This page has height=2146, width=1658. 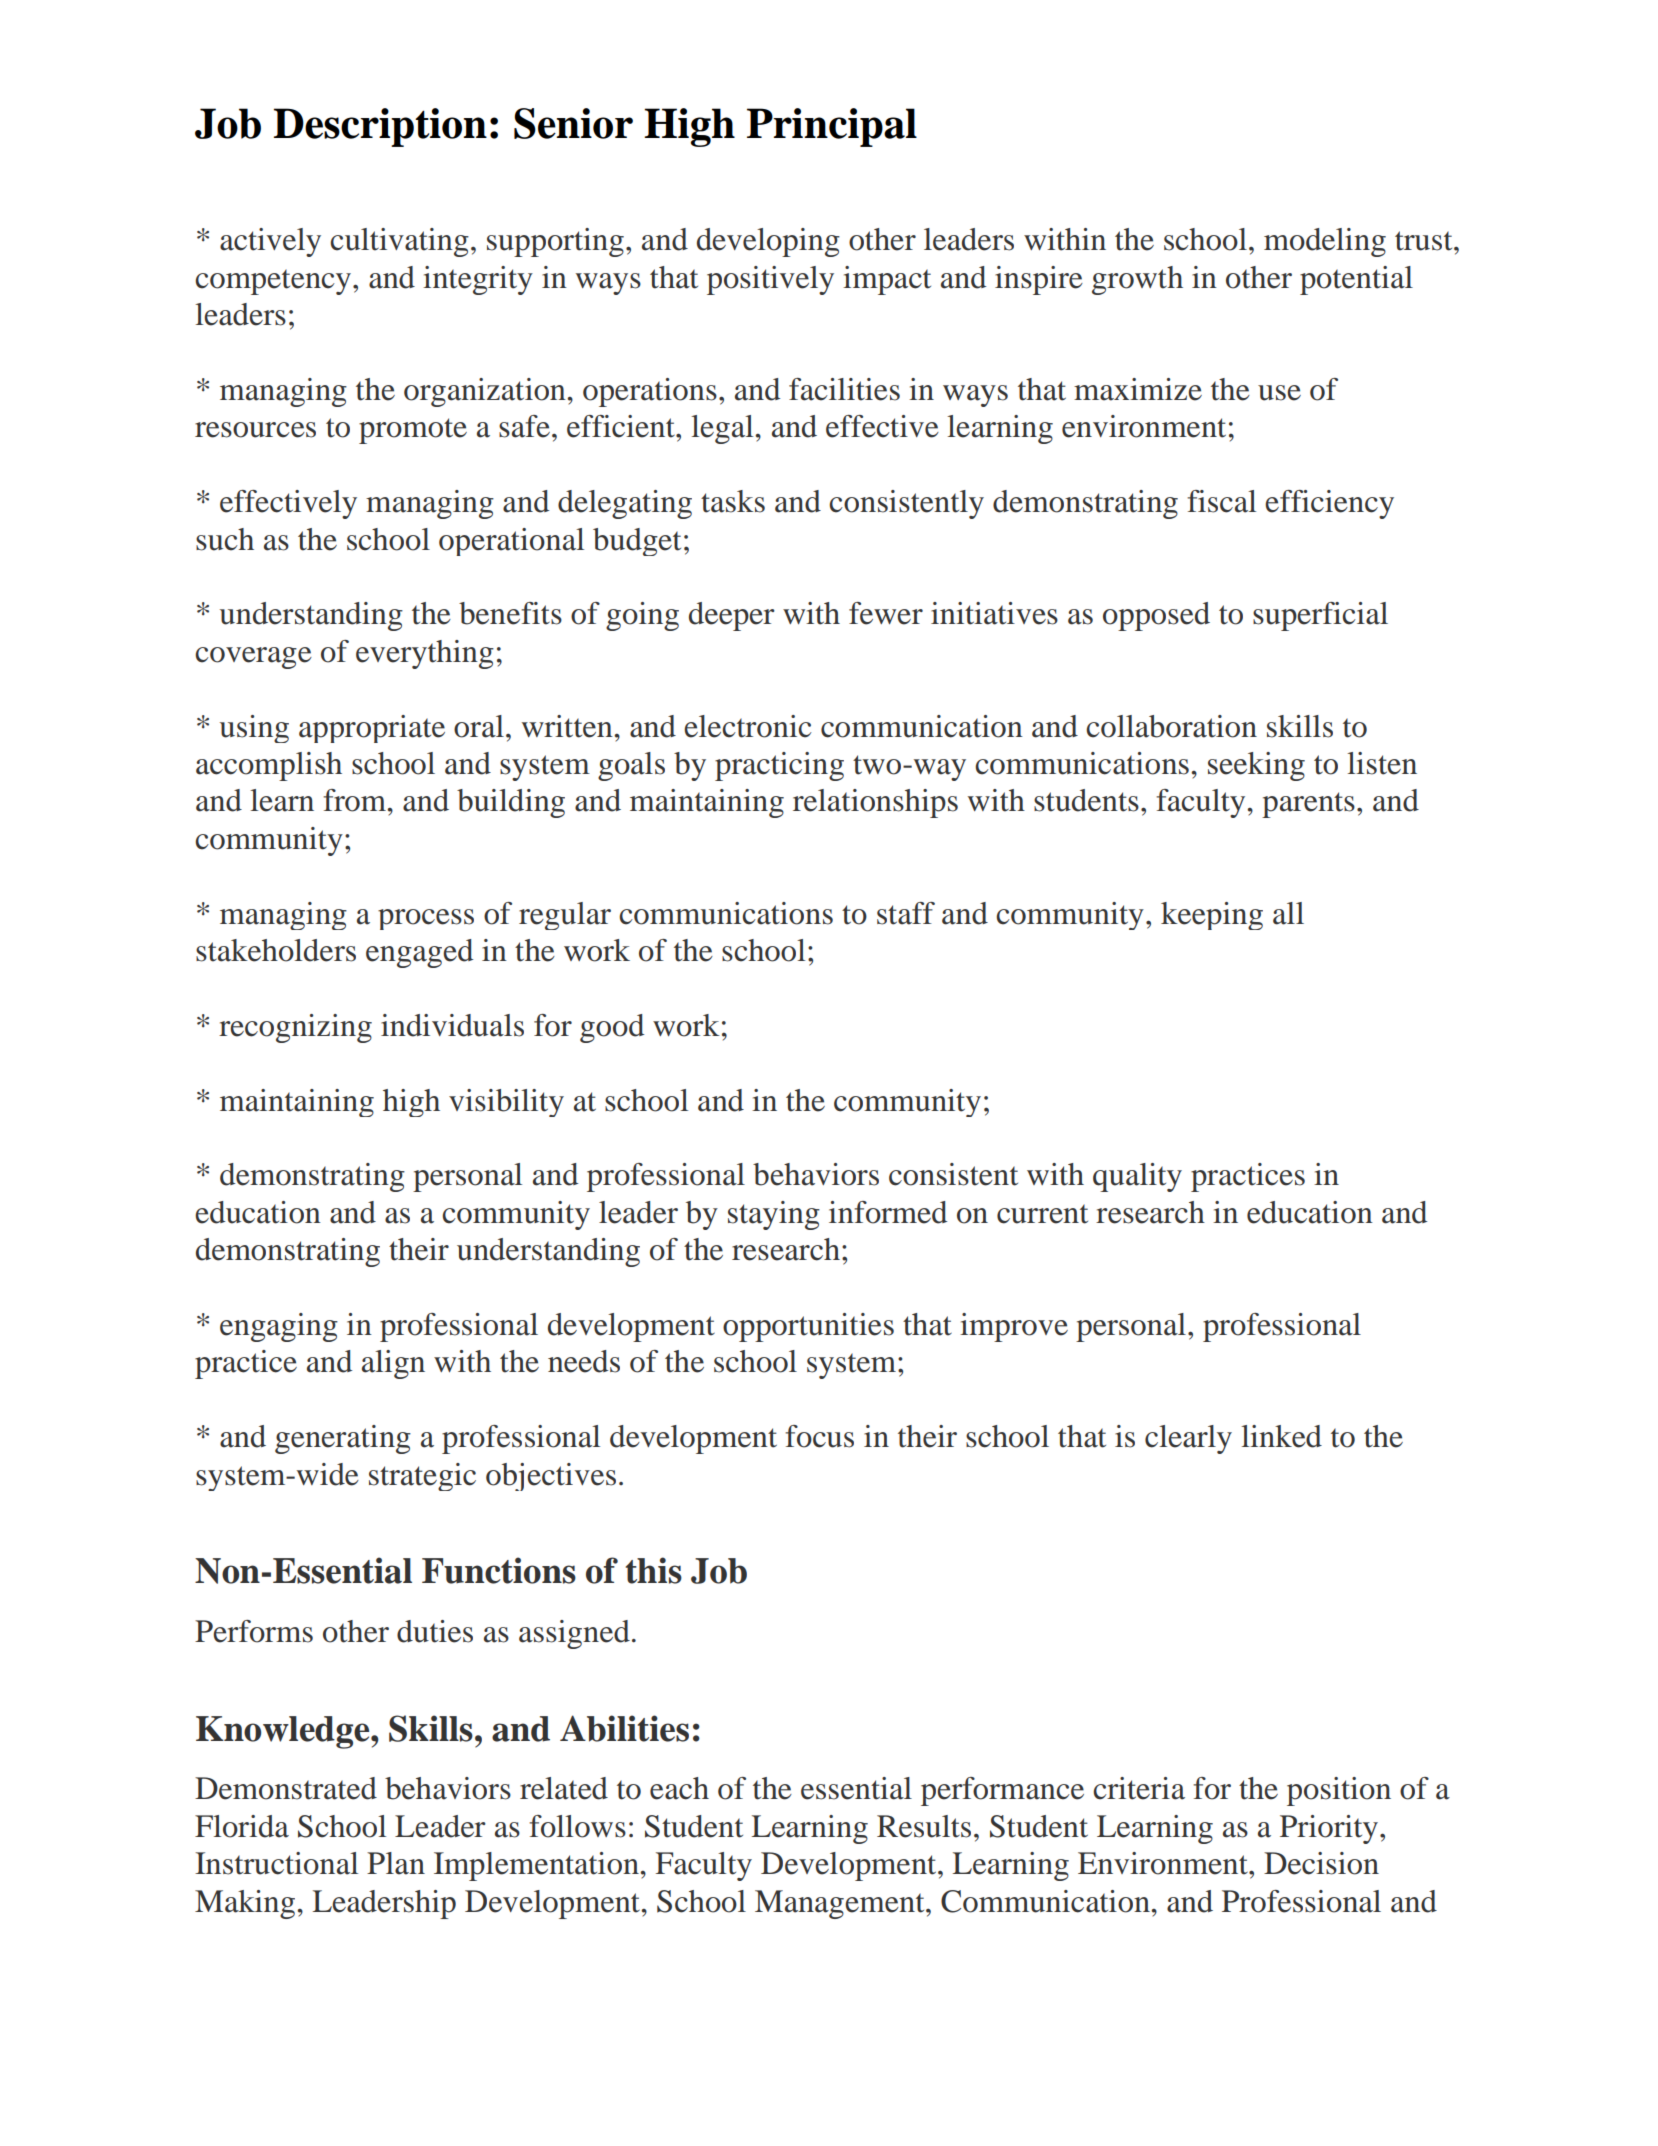 I want to click on modeling, so click(x=1325, y=242).
